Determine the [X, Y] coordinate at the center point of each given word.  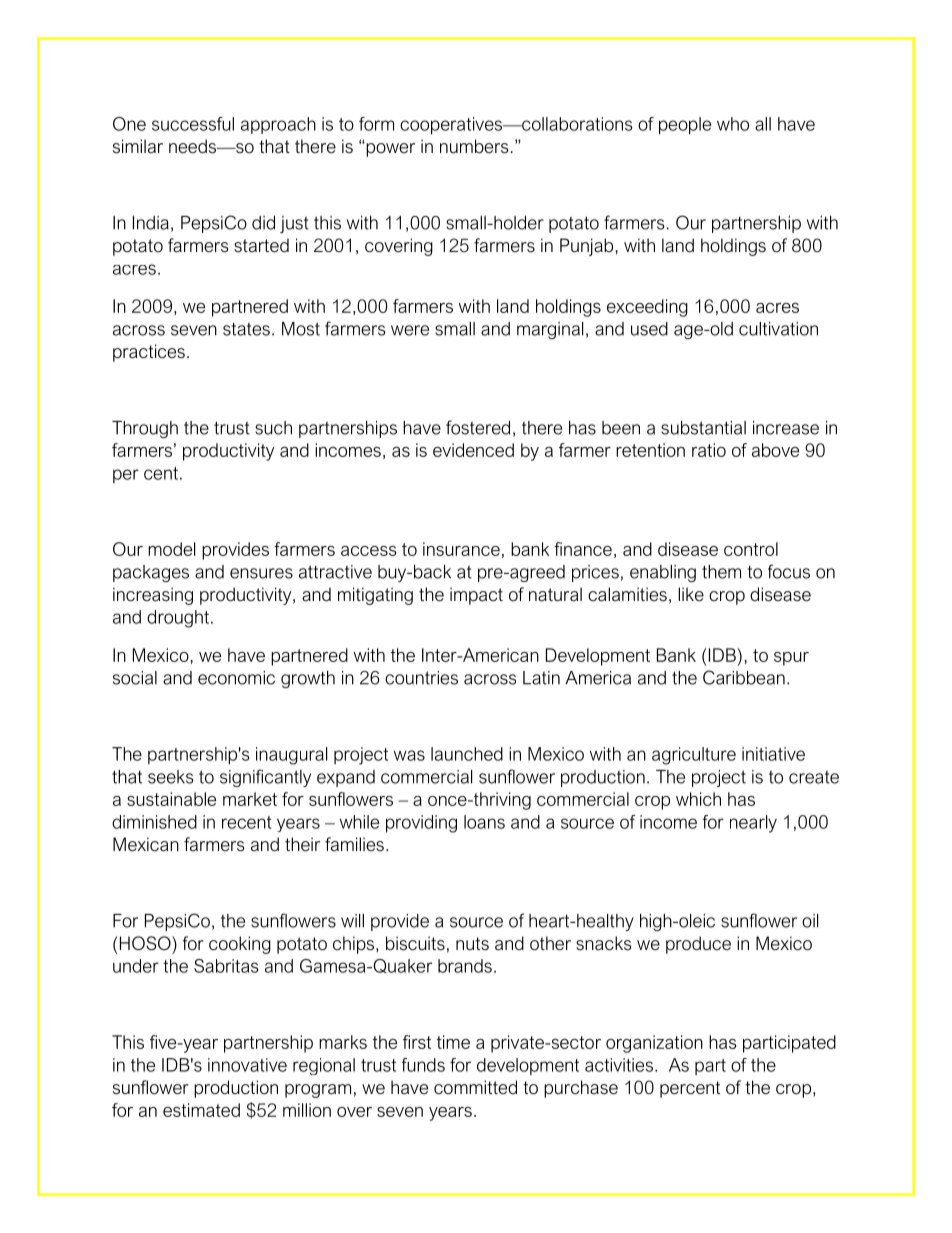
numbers [475, 146]
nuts [472, 944]
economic [236, 678]
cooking [240, 945]
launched [467, 754]
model [171, 549]
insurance [461, 549]
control [751, 549]
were [410, 330]
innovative [247, 1065]
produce [698, 945]
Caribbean [744, 677]
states [246, 329]
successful [193, 124]
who [733, 124]
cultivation [778, 329]
